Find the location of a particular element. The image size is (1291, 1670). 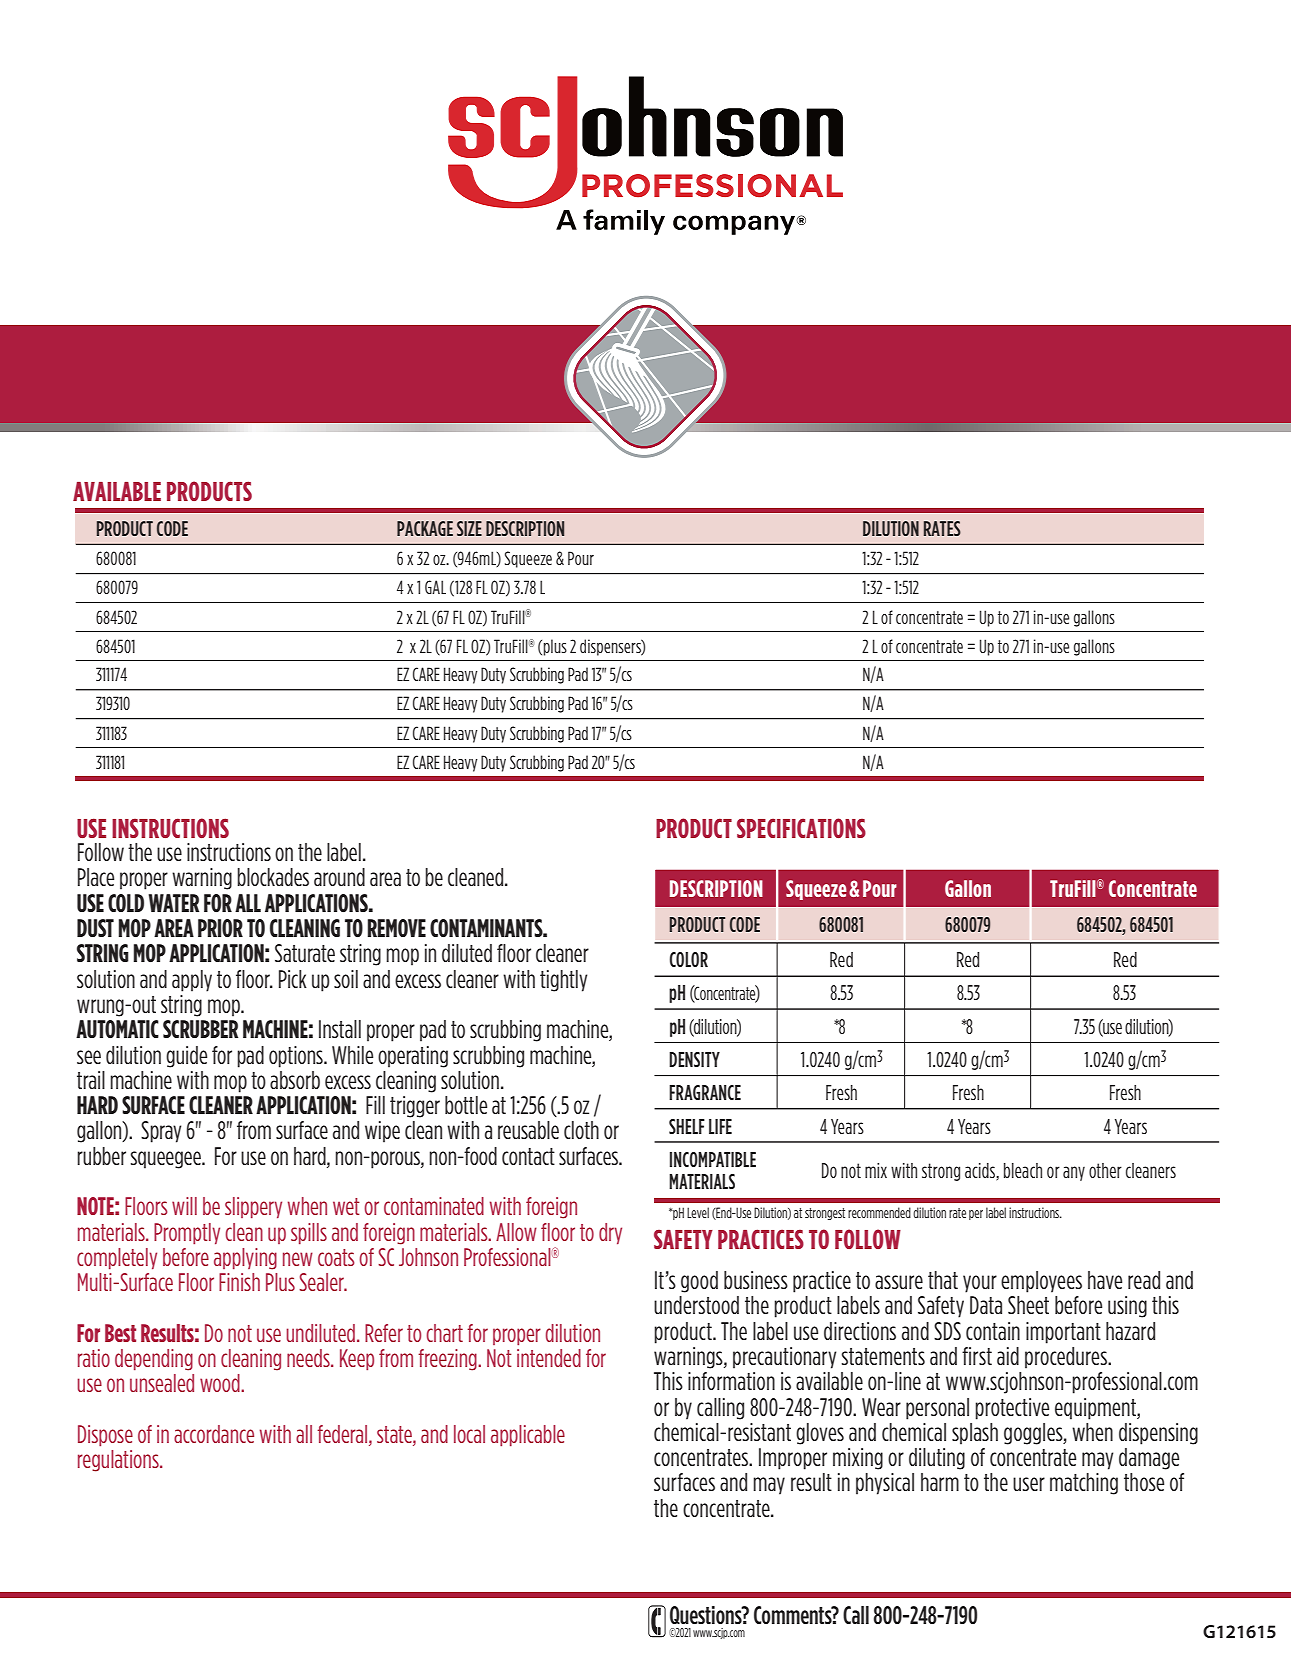

SIZE is located at coordinates (469, 528).
